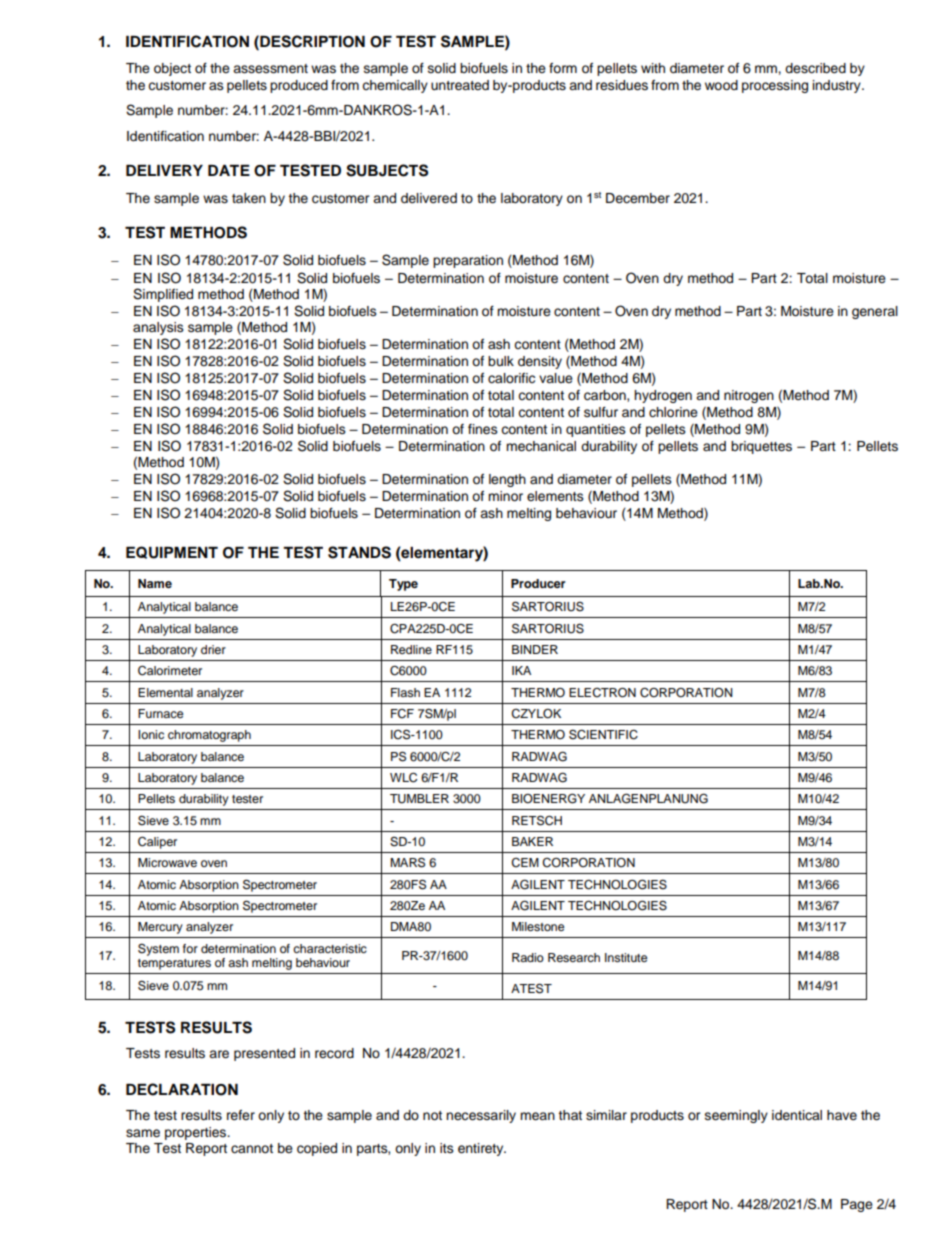  Describe the element at coordinates (775, 86) in the document. I see `processing` at that location.
